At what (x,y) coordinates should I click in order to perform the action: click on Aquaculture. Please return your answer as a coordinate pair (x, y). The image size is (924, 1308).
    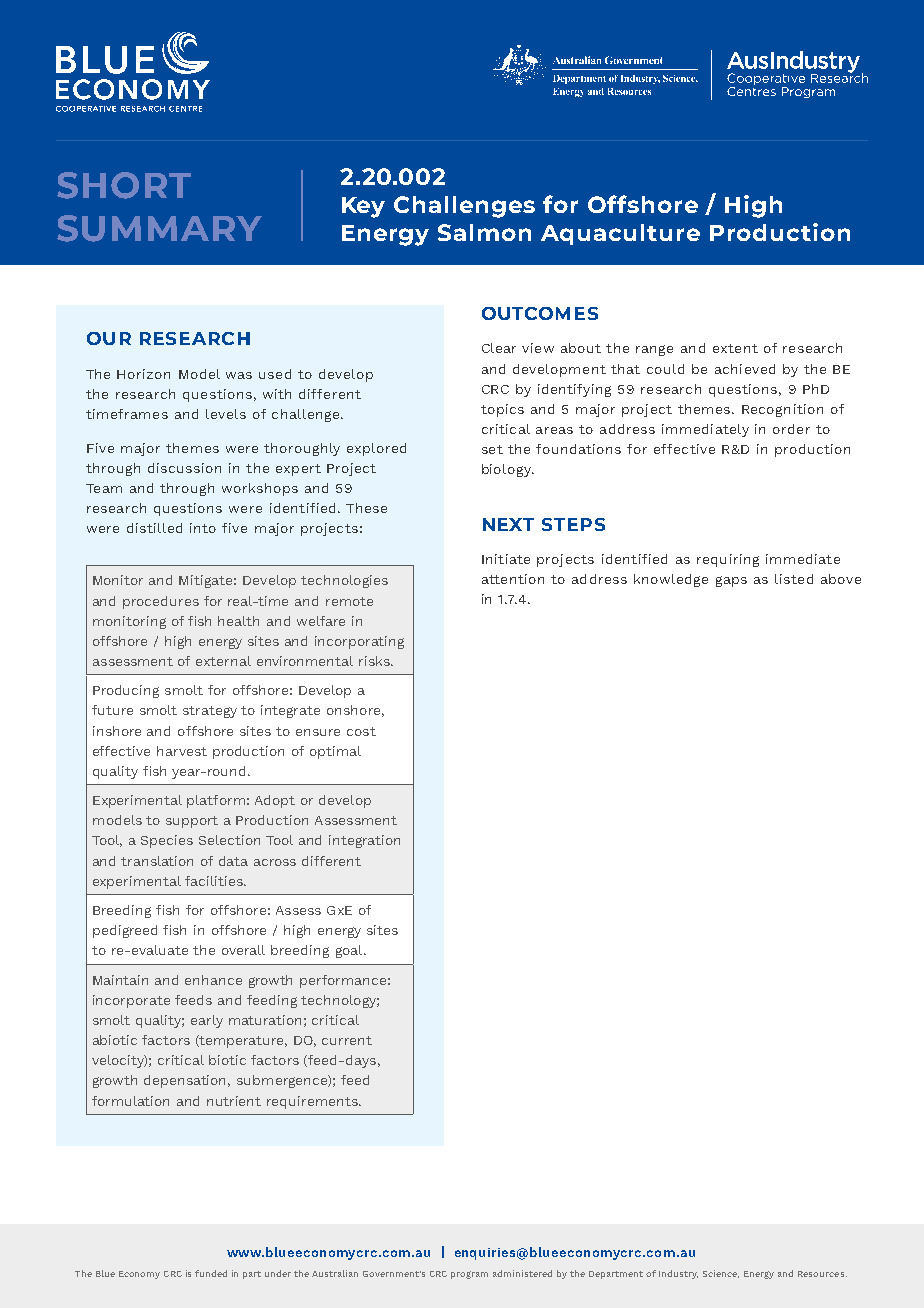
    Looking at the image, I should click on (620, 234).
